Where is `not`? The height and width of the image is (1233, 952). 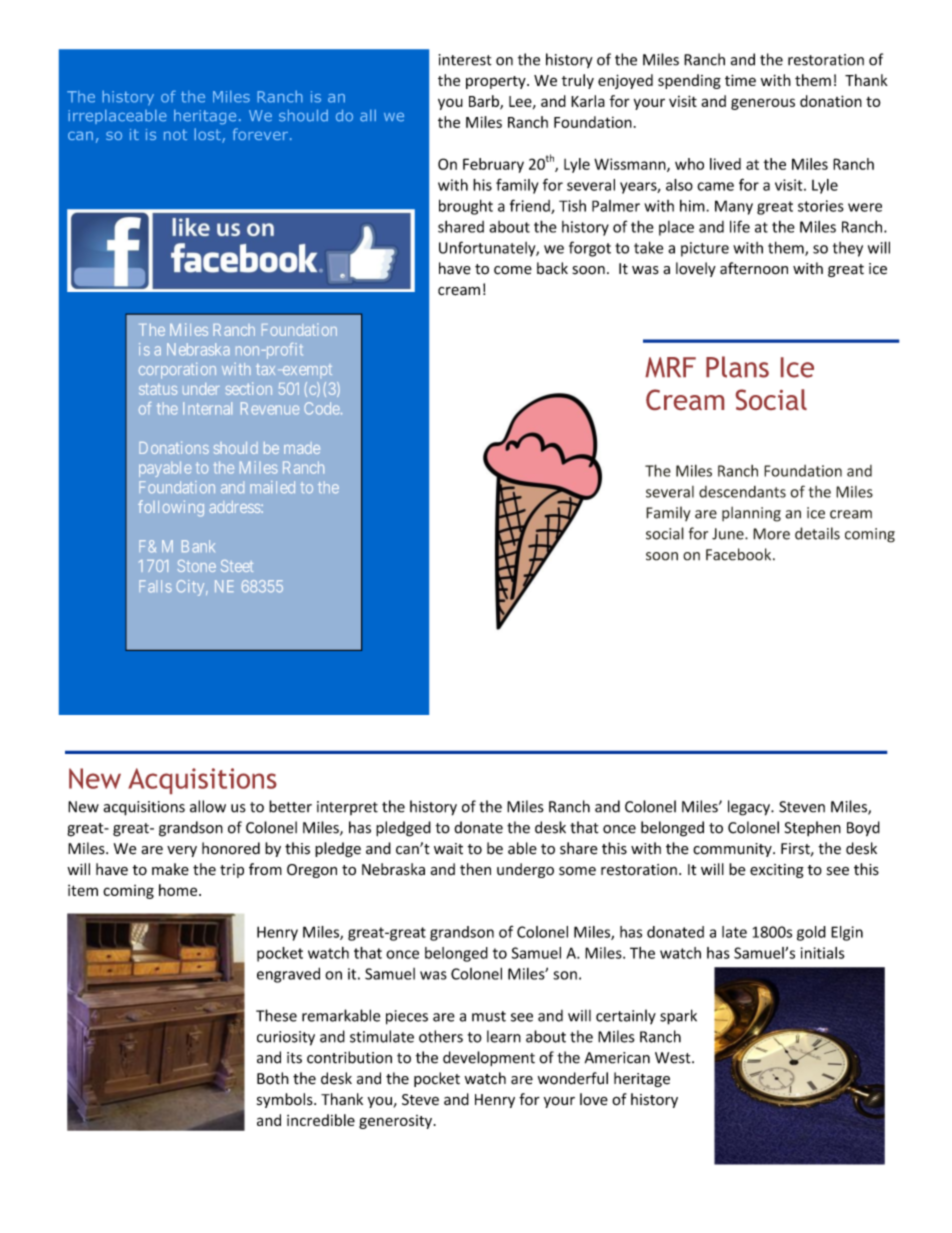
not is located at coordinates (175, 134).
